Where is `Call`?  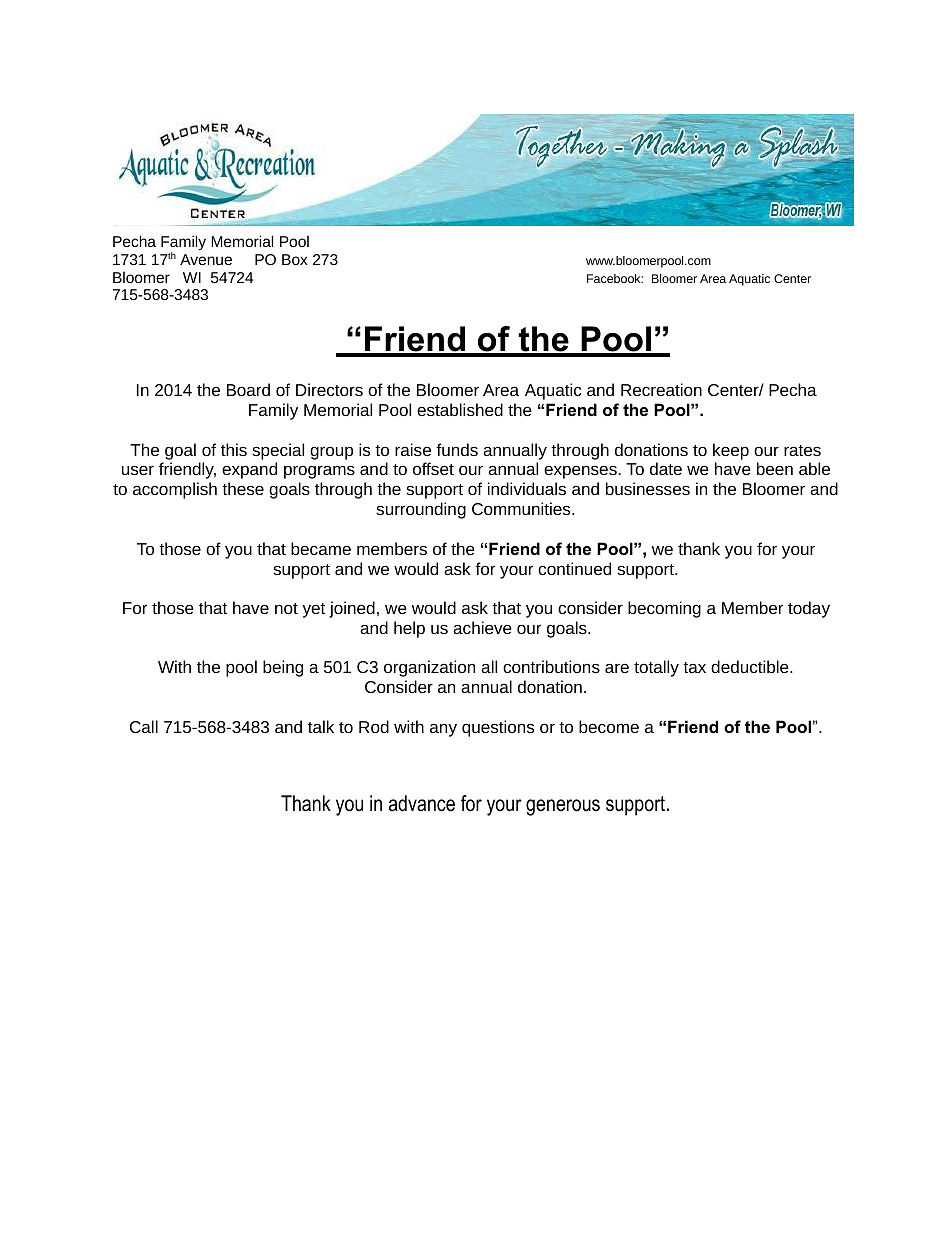
Call is located at coordinates (144, 726).
